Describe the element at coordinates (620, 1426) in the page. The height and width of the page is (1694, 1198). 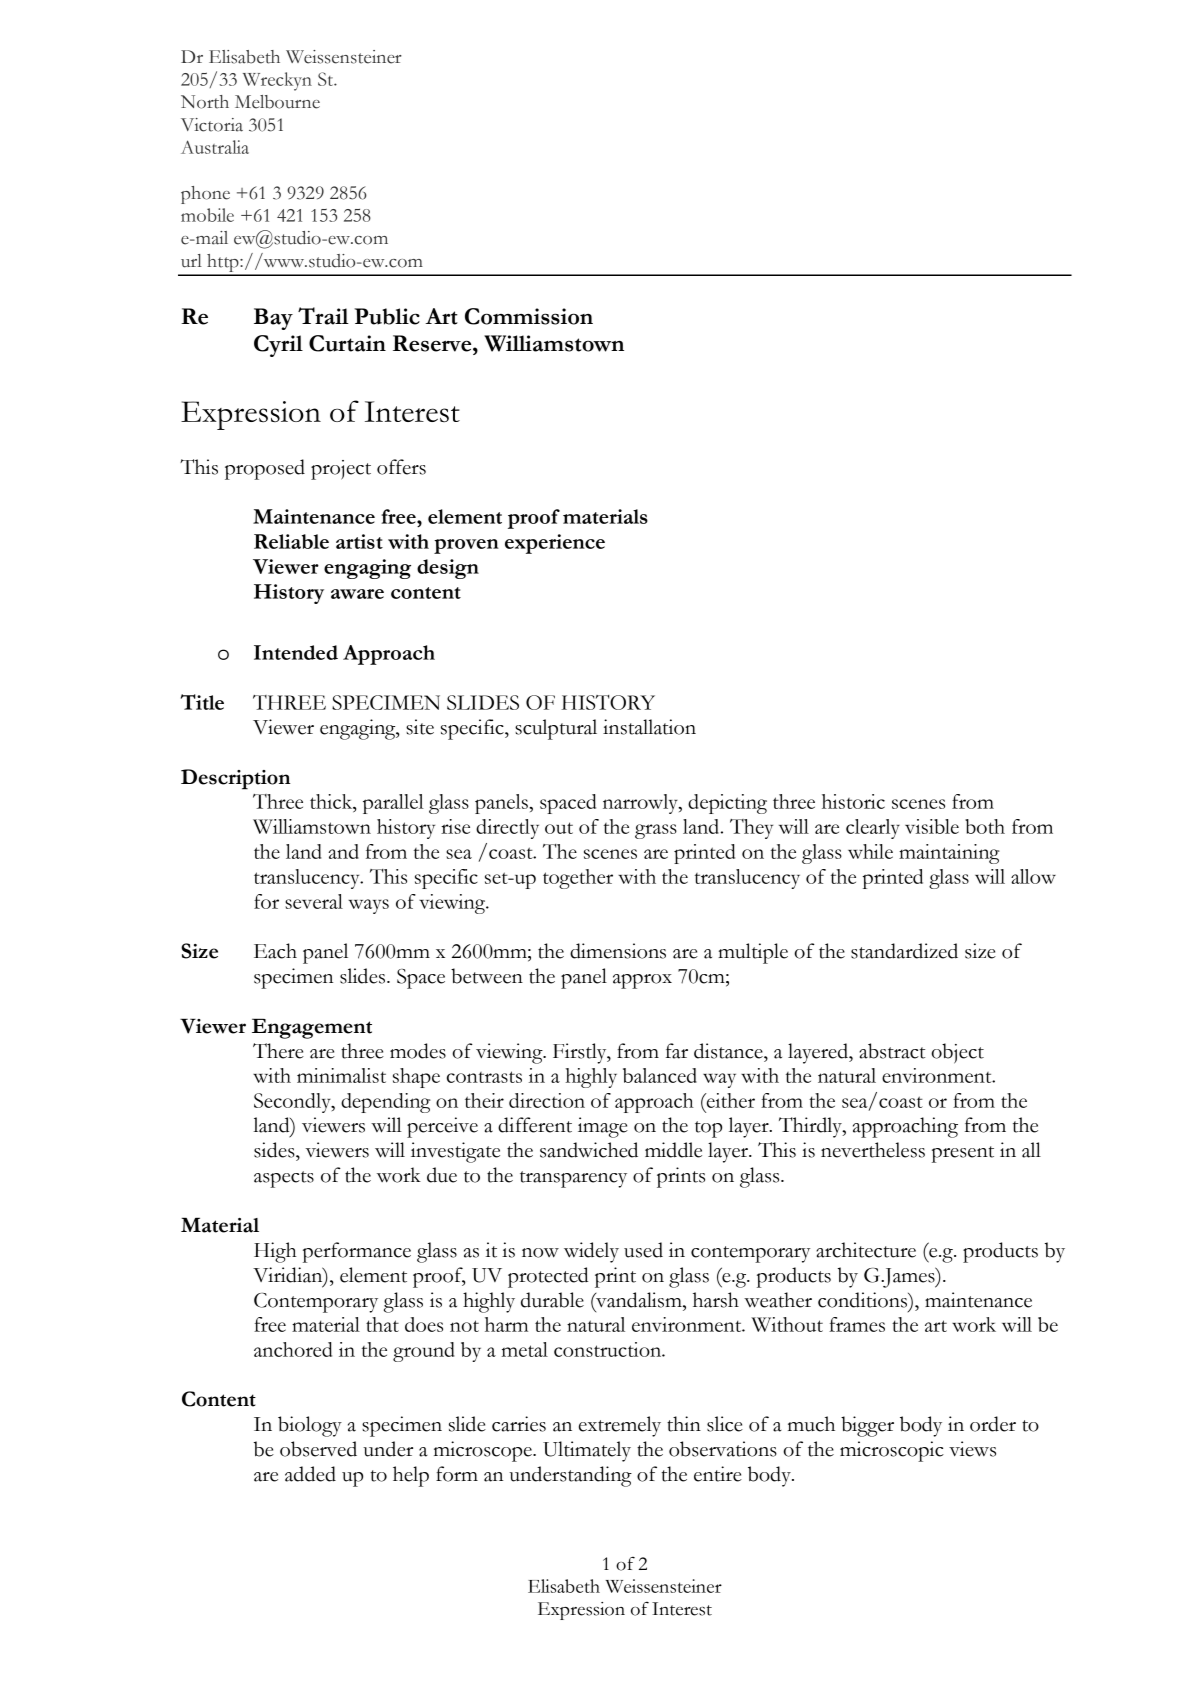
I see `extremely` at that location.
